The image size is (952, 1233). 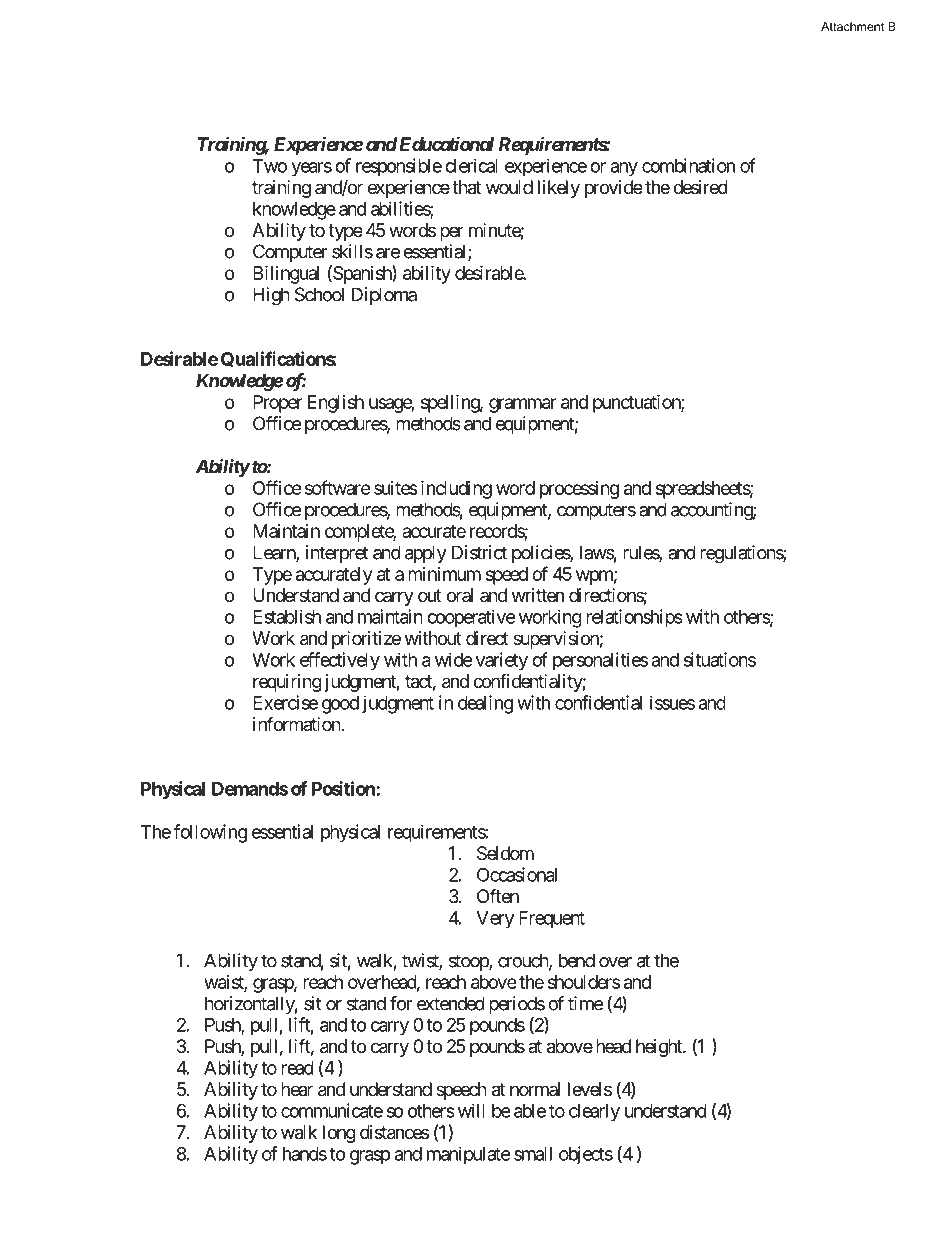 I want to click on height, so click(x=660, y=1048).
